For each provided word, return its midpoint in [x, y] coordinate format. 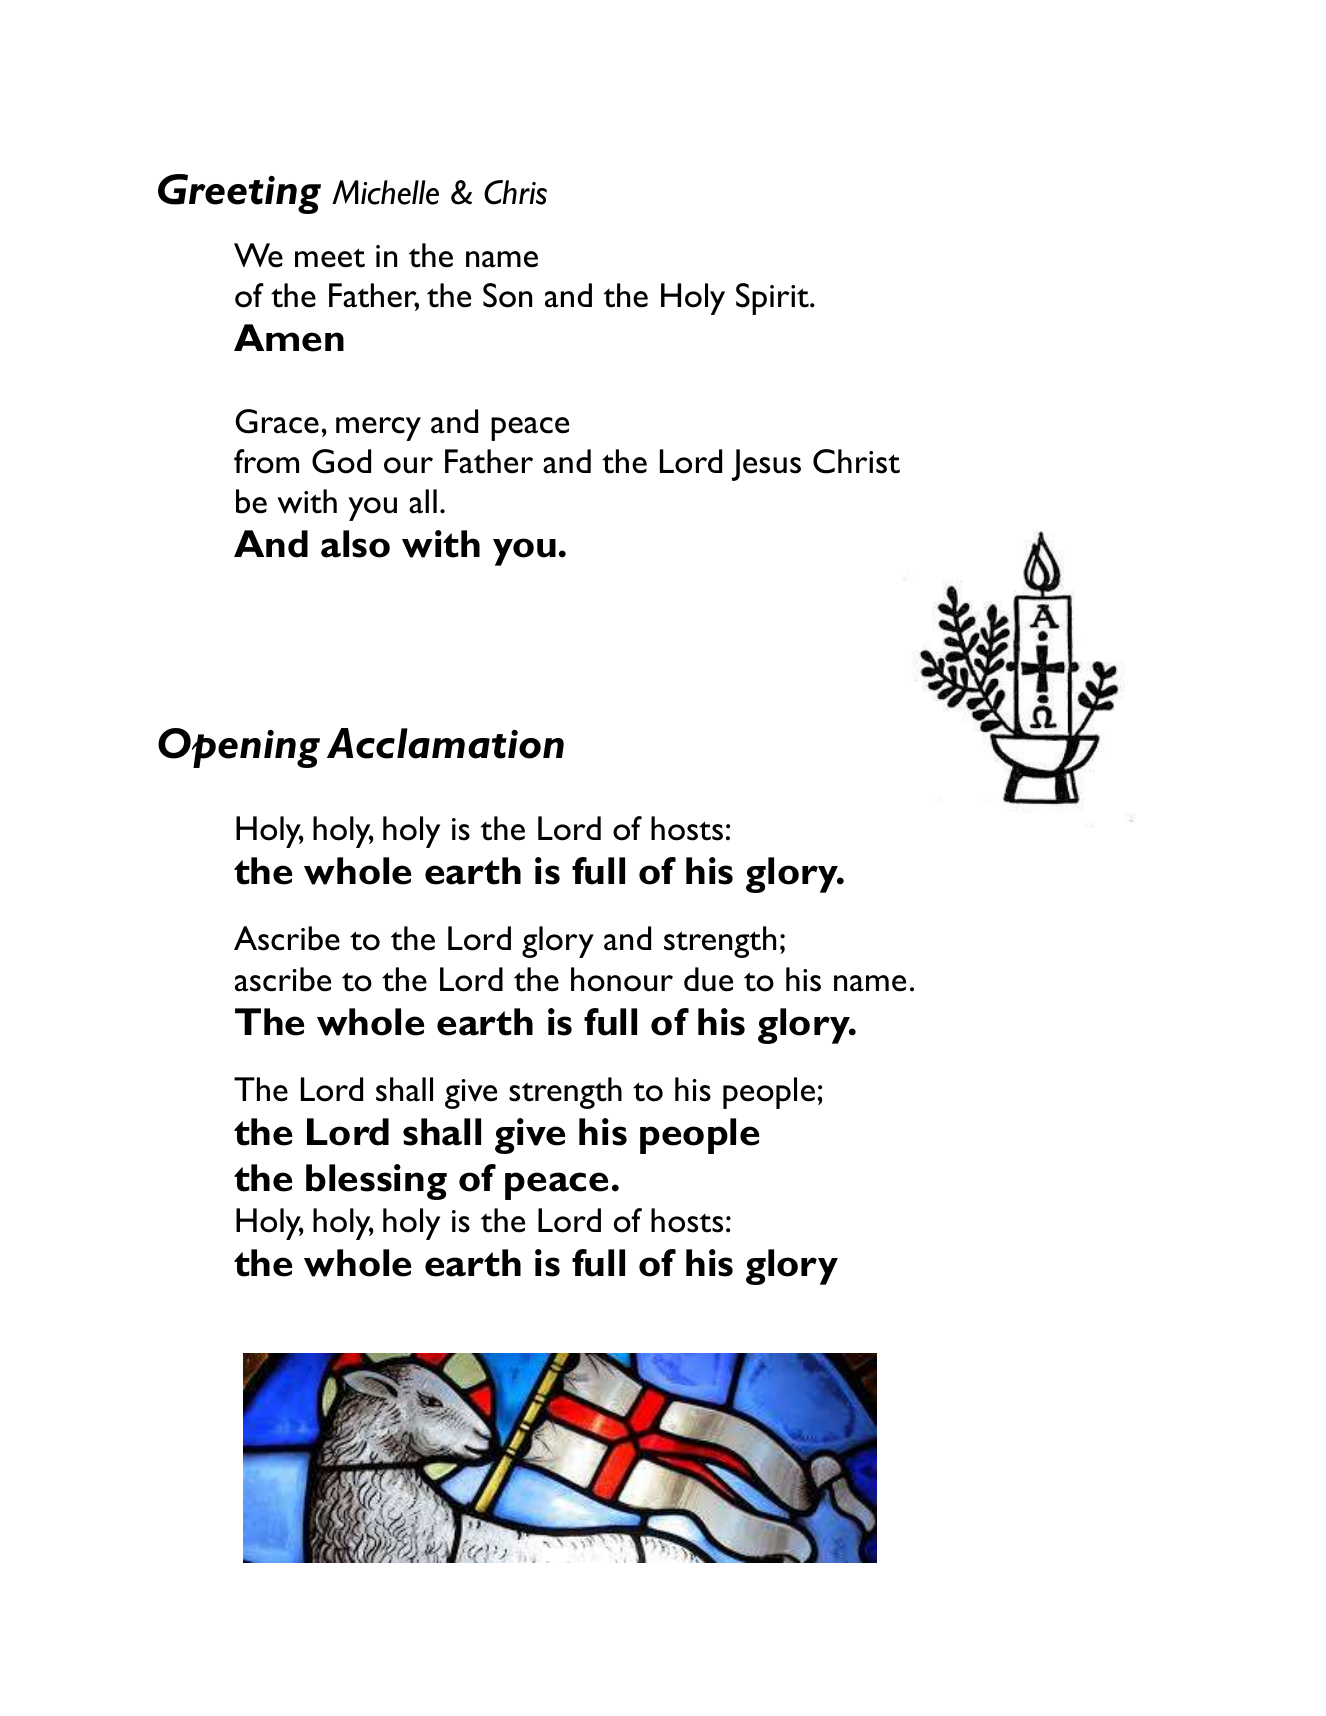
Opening [239, 748]
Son [507, 295]
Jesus [766, 465]
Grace [277, 421]
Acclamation [445, 743]
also [355, 544]
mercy [378, 429]
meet [330, 258]
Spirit [773, 299]
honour [622, 979]
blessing [376, 1182]
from [266, 461]
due [708, 979]
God [341, 461]
